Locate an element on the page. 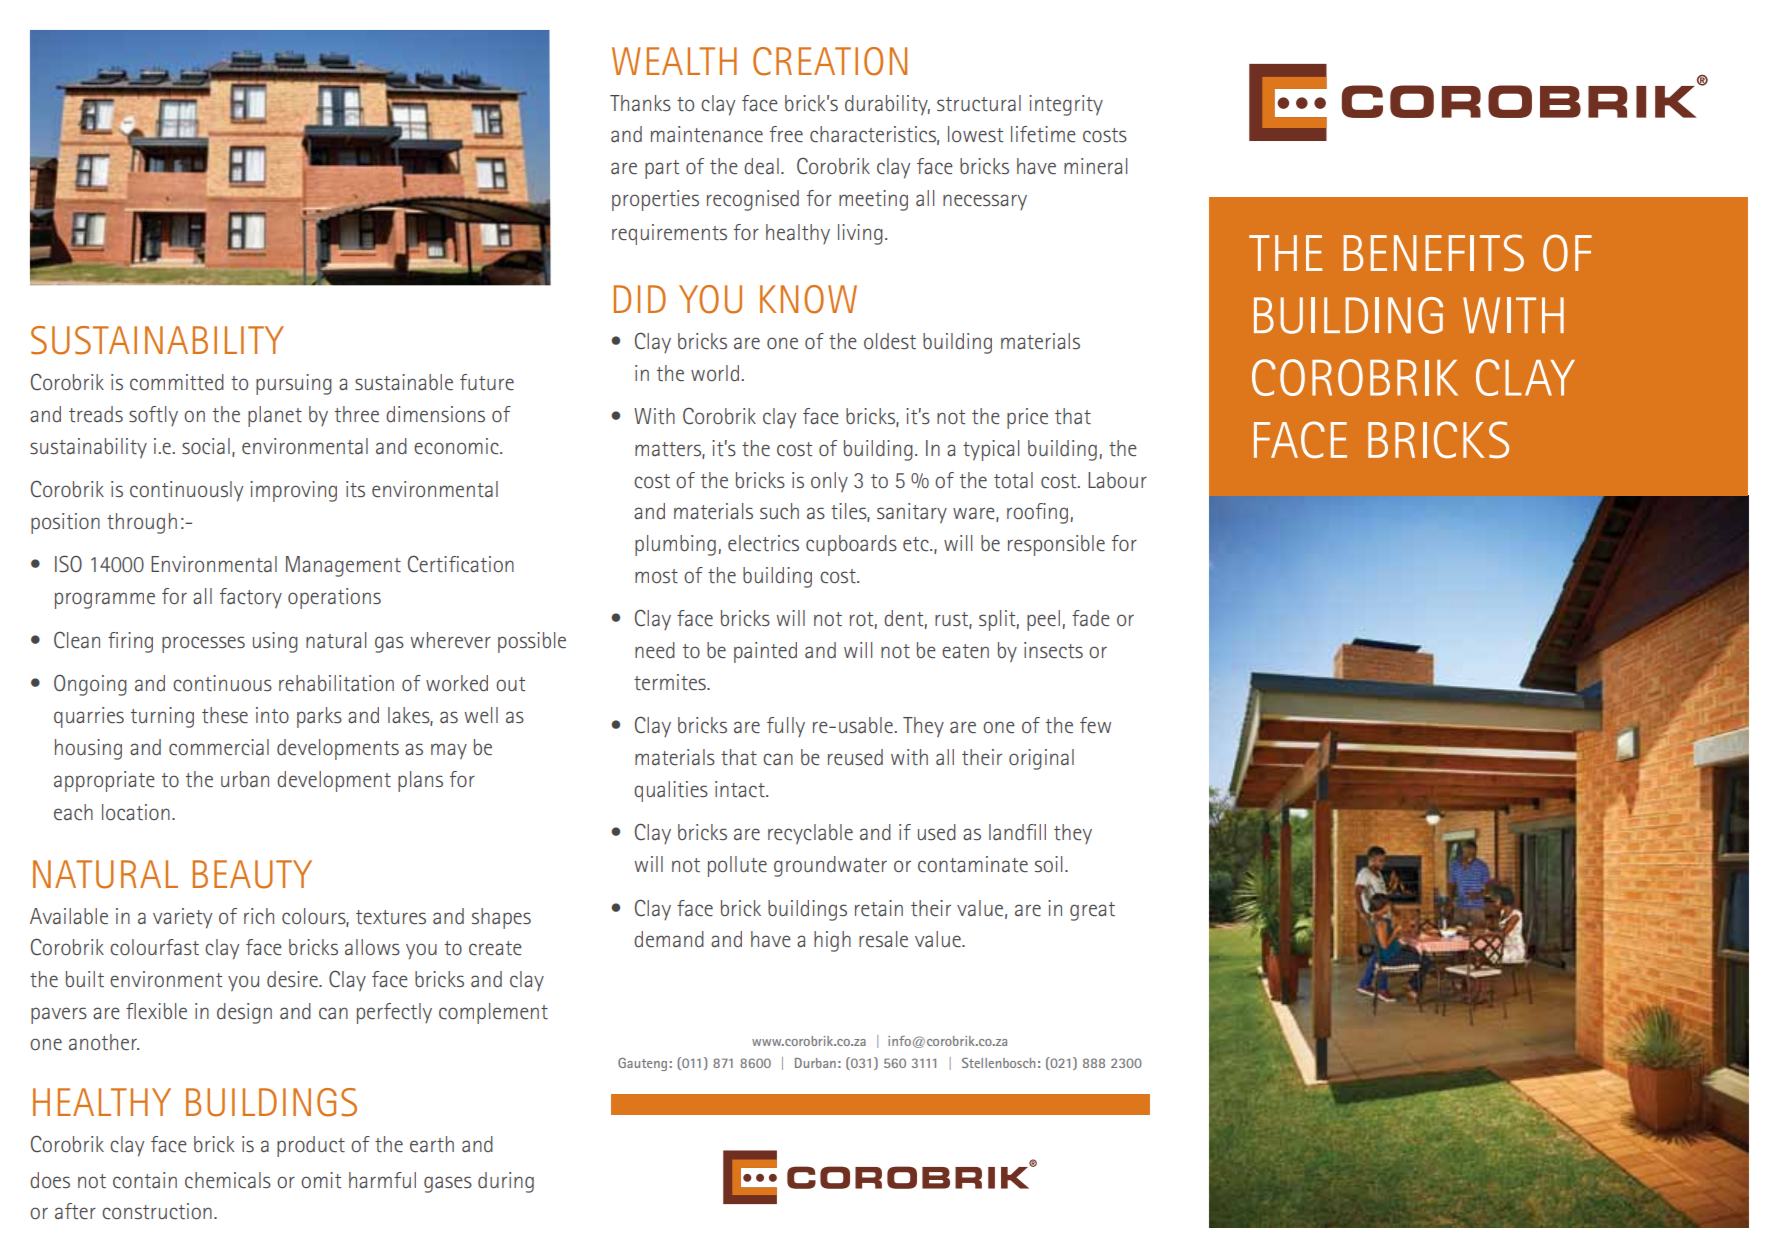 The height and width of the page is (1257, 1778). integrity is located at coordinates (1066, 105).
